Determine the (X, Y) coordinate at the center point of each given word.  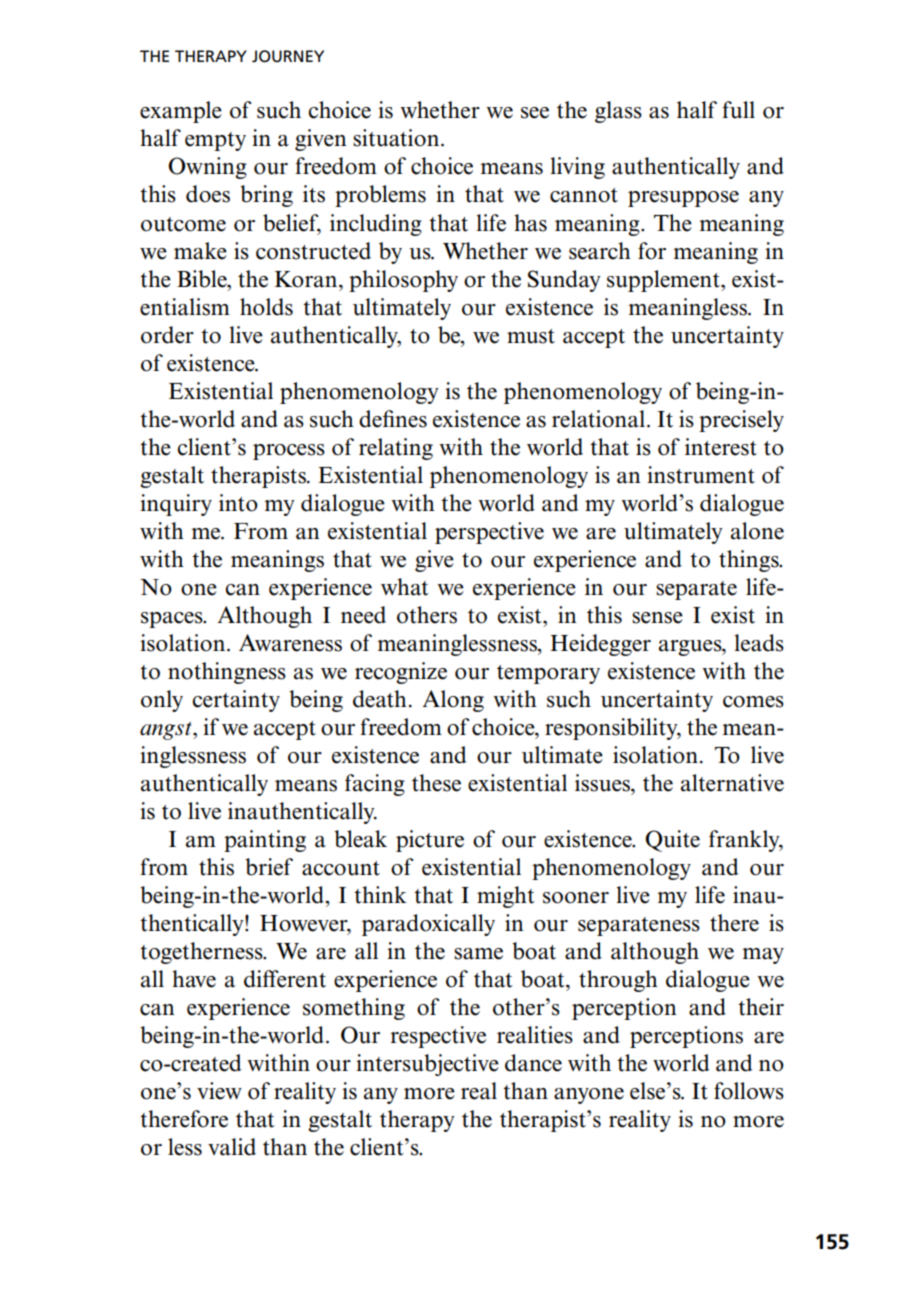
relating (396, 449)
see (535, 113)
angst (167, 731)
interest (721, 447)
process (289, 452)
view (219, 1091)
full (738, 110)
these (436, 783)
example (181, 112)
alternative (732, 783)
